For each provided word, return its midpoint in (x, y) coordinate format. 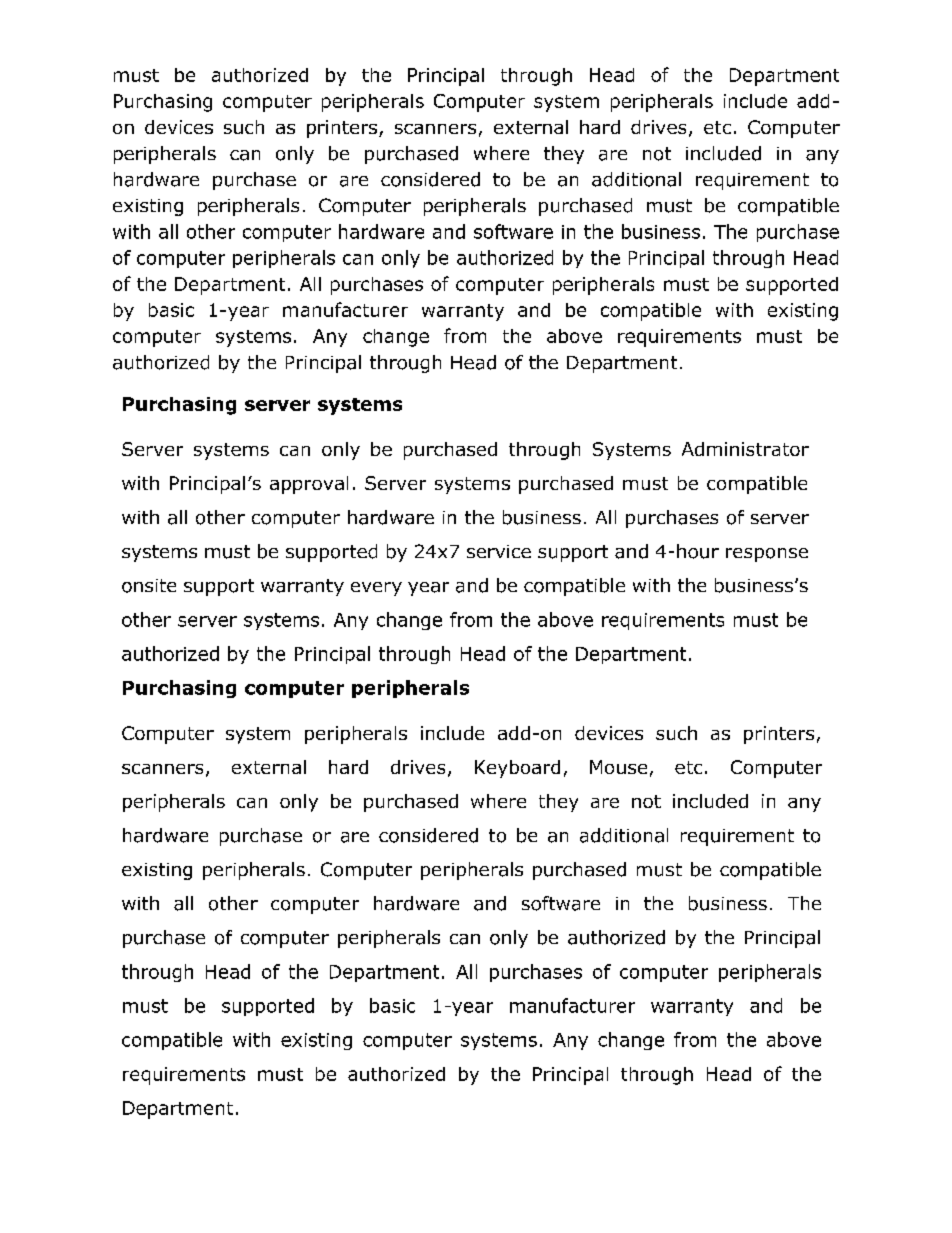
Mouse (618, 767)
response (767, 555)
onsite (149, 586)
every (376, 589)
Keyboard (517, 769)
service (499, 551)
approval (309, 485)
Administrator (745, 449)
